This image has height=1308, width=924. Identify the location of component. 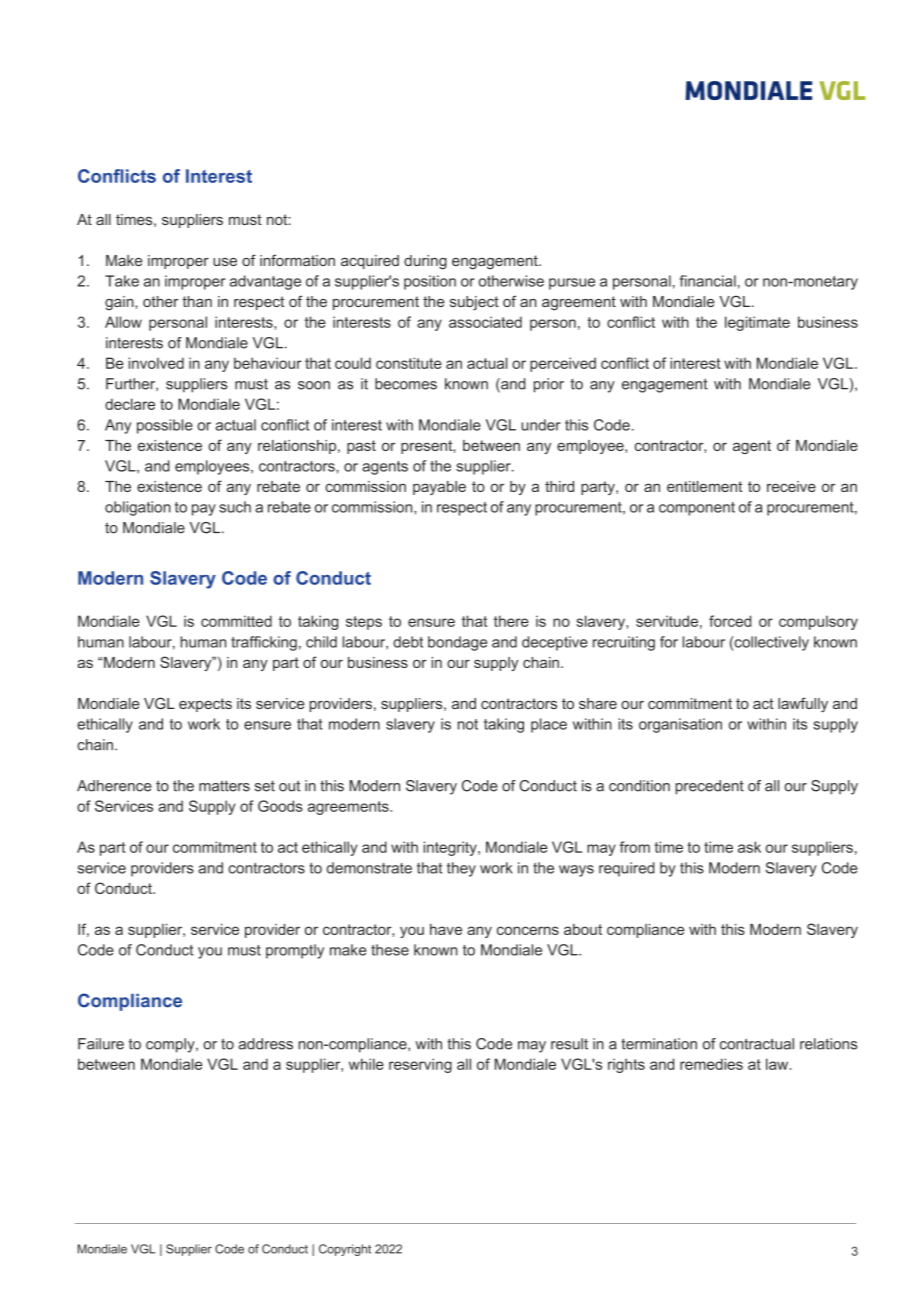
(697, 509).
